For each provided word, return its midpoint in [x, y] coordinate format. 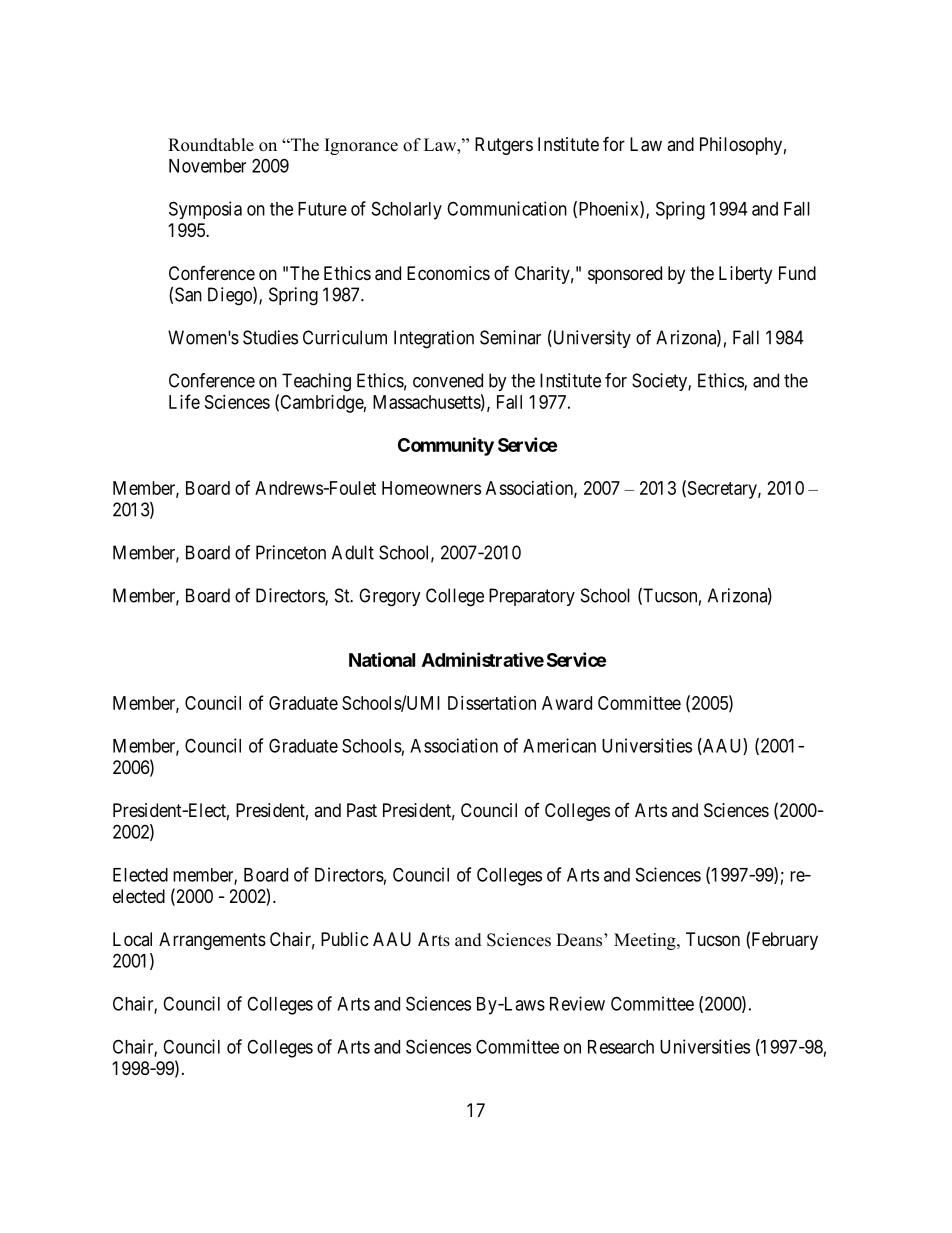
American [559, 745]
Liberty [745, 275]
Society [660, 382]
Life [184, 401]
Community [446, 446]
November [207, 166]
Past [362, 810]
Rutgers [504, 146]
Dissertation [492, 703]
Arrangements [212, 941]
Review [577, 1003]
